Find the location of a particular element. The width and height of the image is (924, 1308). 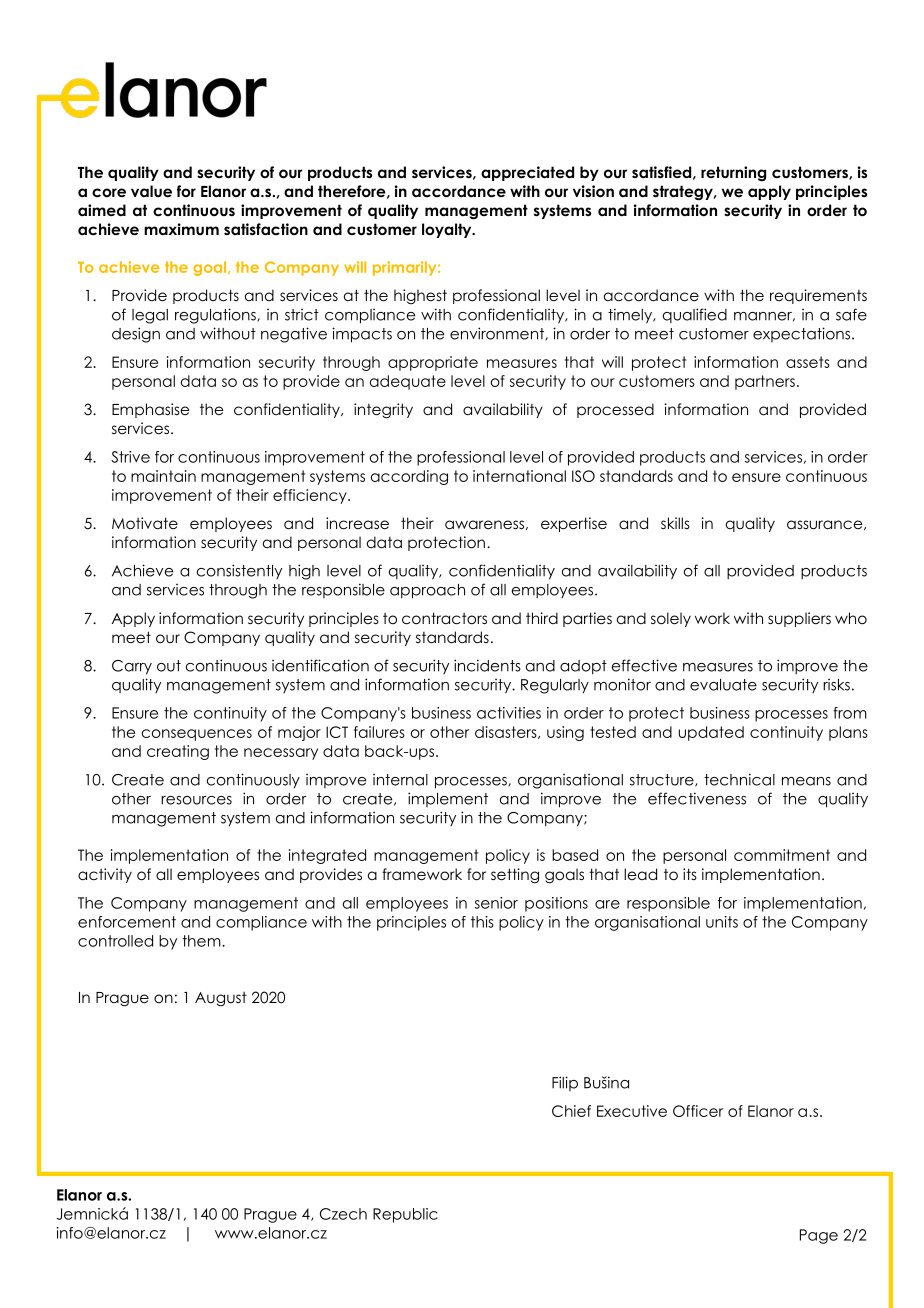

Czech is located at coordinates (343, 1214).
